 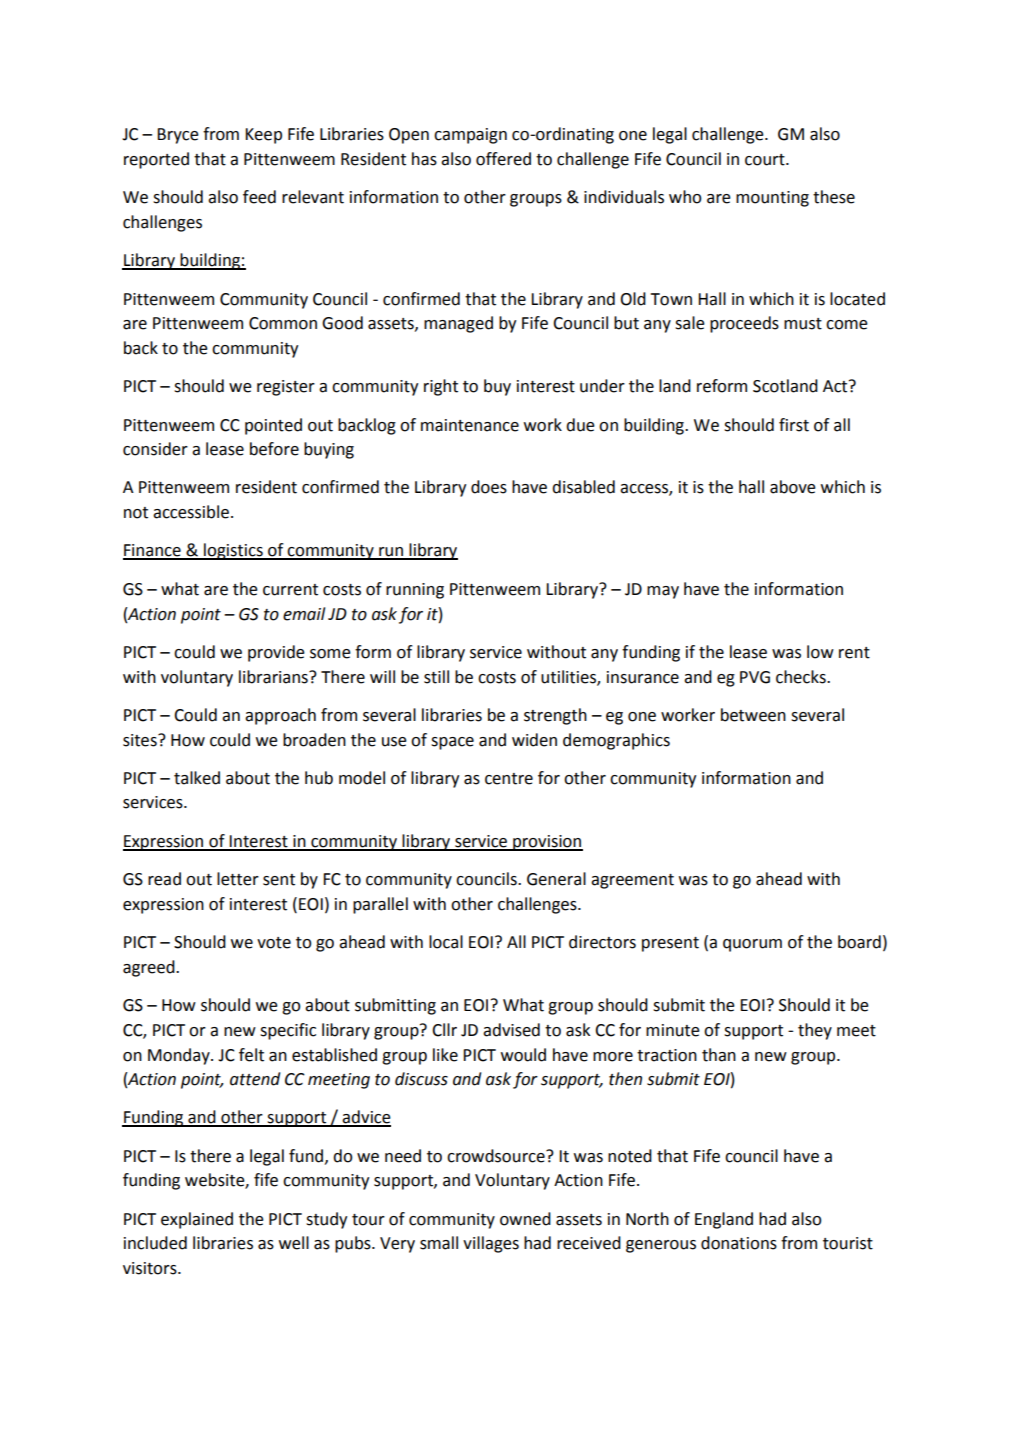 What do you see at coordinates (441, 387) in the document?
I see `right` at bounding box center [441, 387].
